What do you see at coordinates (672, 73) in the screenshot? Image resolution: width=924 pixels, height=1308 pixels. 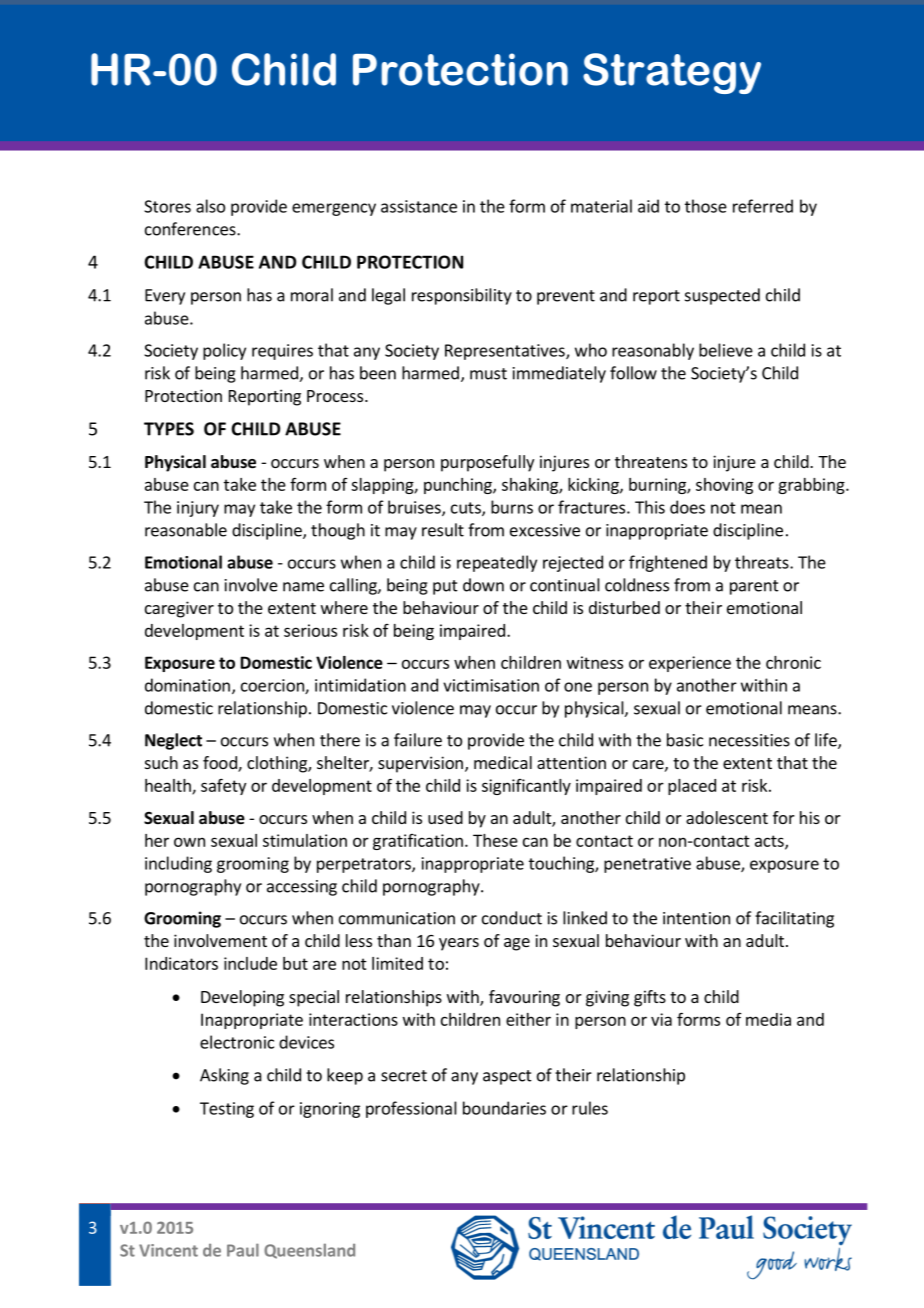 I see `Strategy` at bounding box center [672, 73].
